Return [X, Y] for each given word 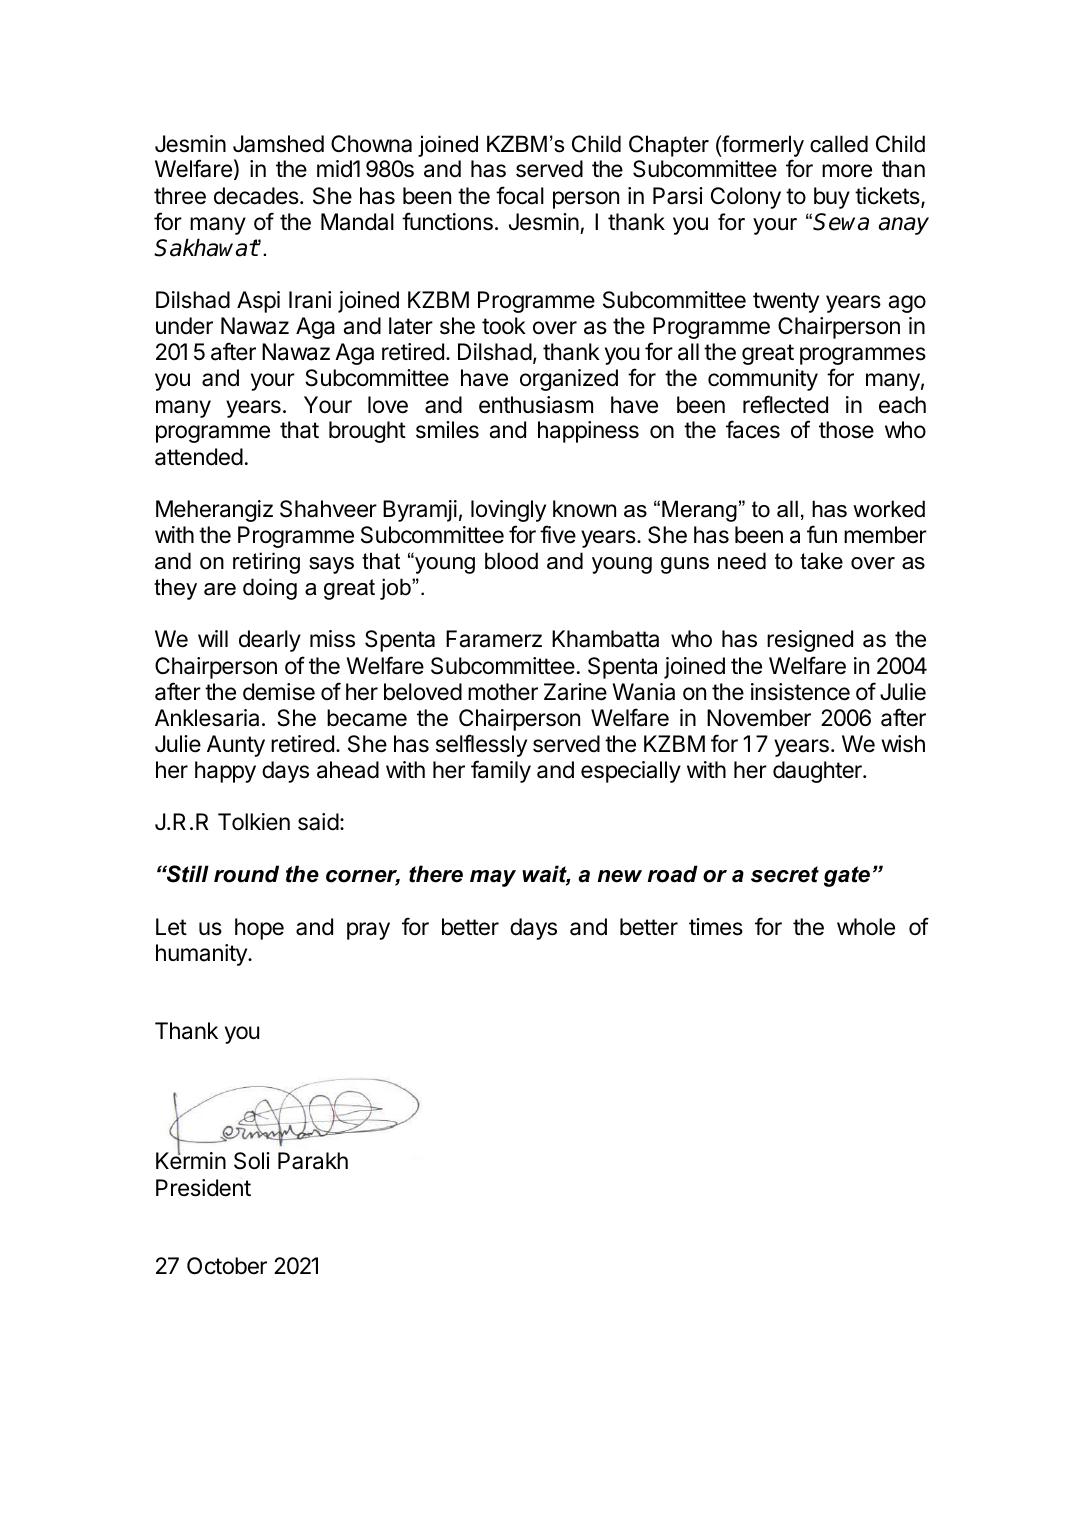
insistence [800, 692]
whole [866, 927]
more [847, 171]
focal [520, 195]
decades [257, 196]
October [227, 1266]
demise [279, 692]
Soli [252, 1161]
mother [503, 692]
